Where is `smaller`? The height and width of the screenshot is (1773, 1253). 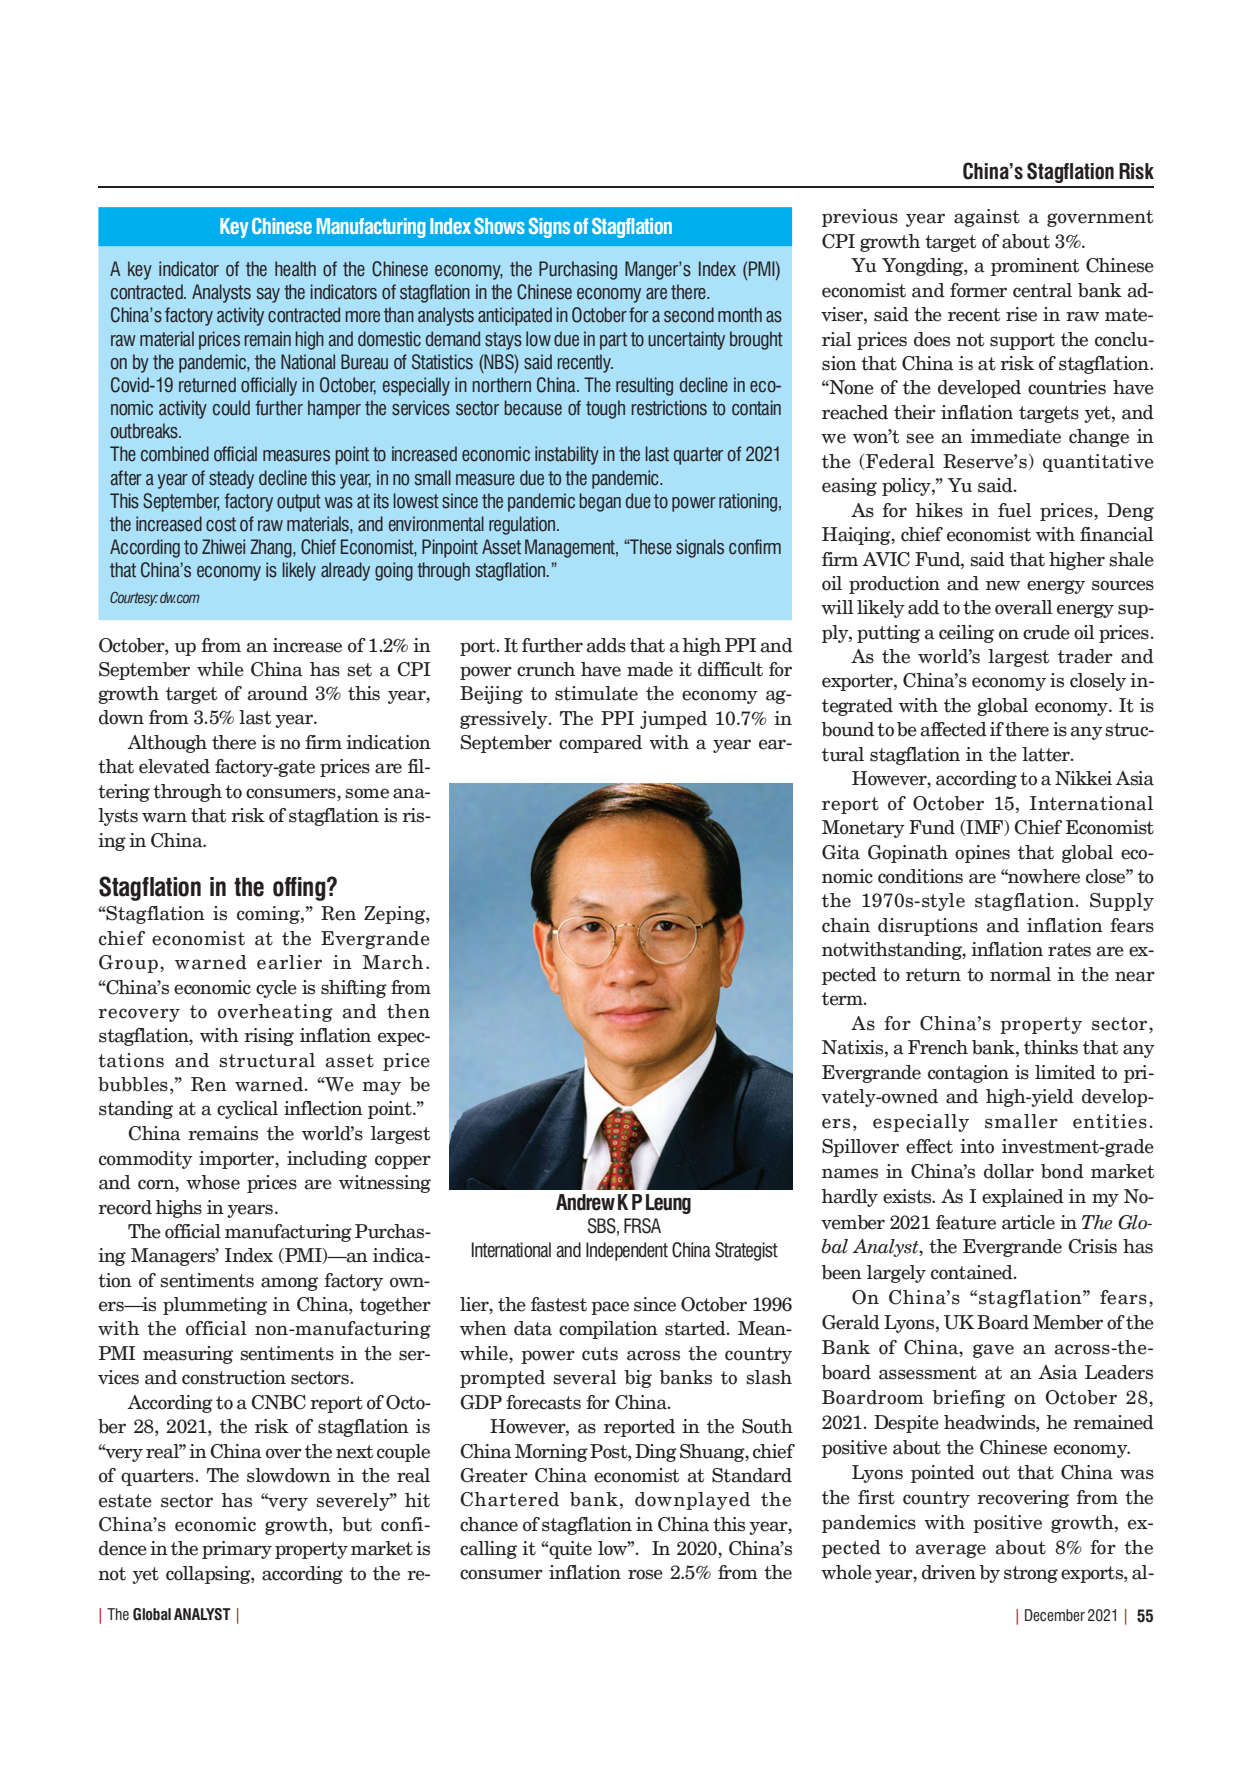 smaller is located at coordinates (1021, 1121).
